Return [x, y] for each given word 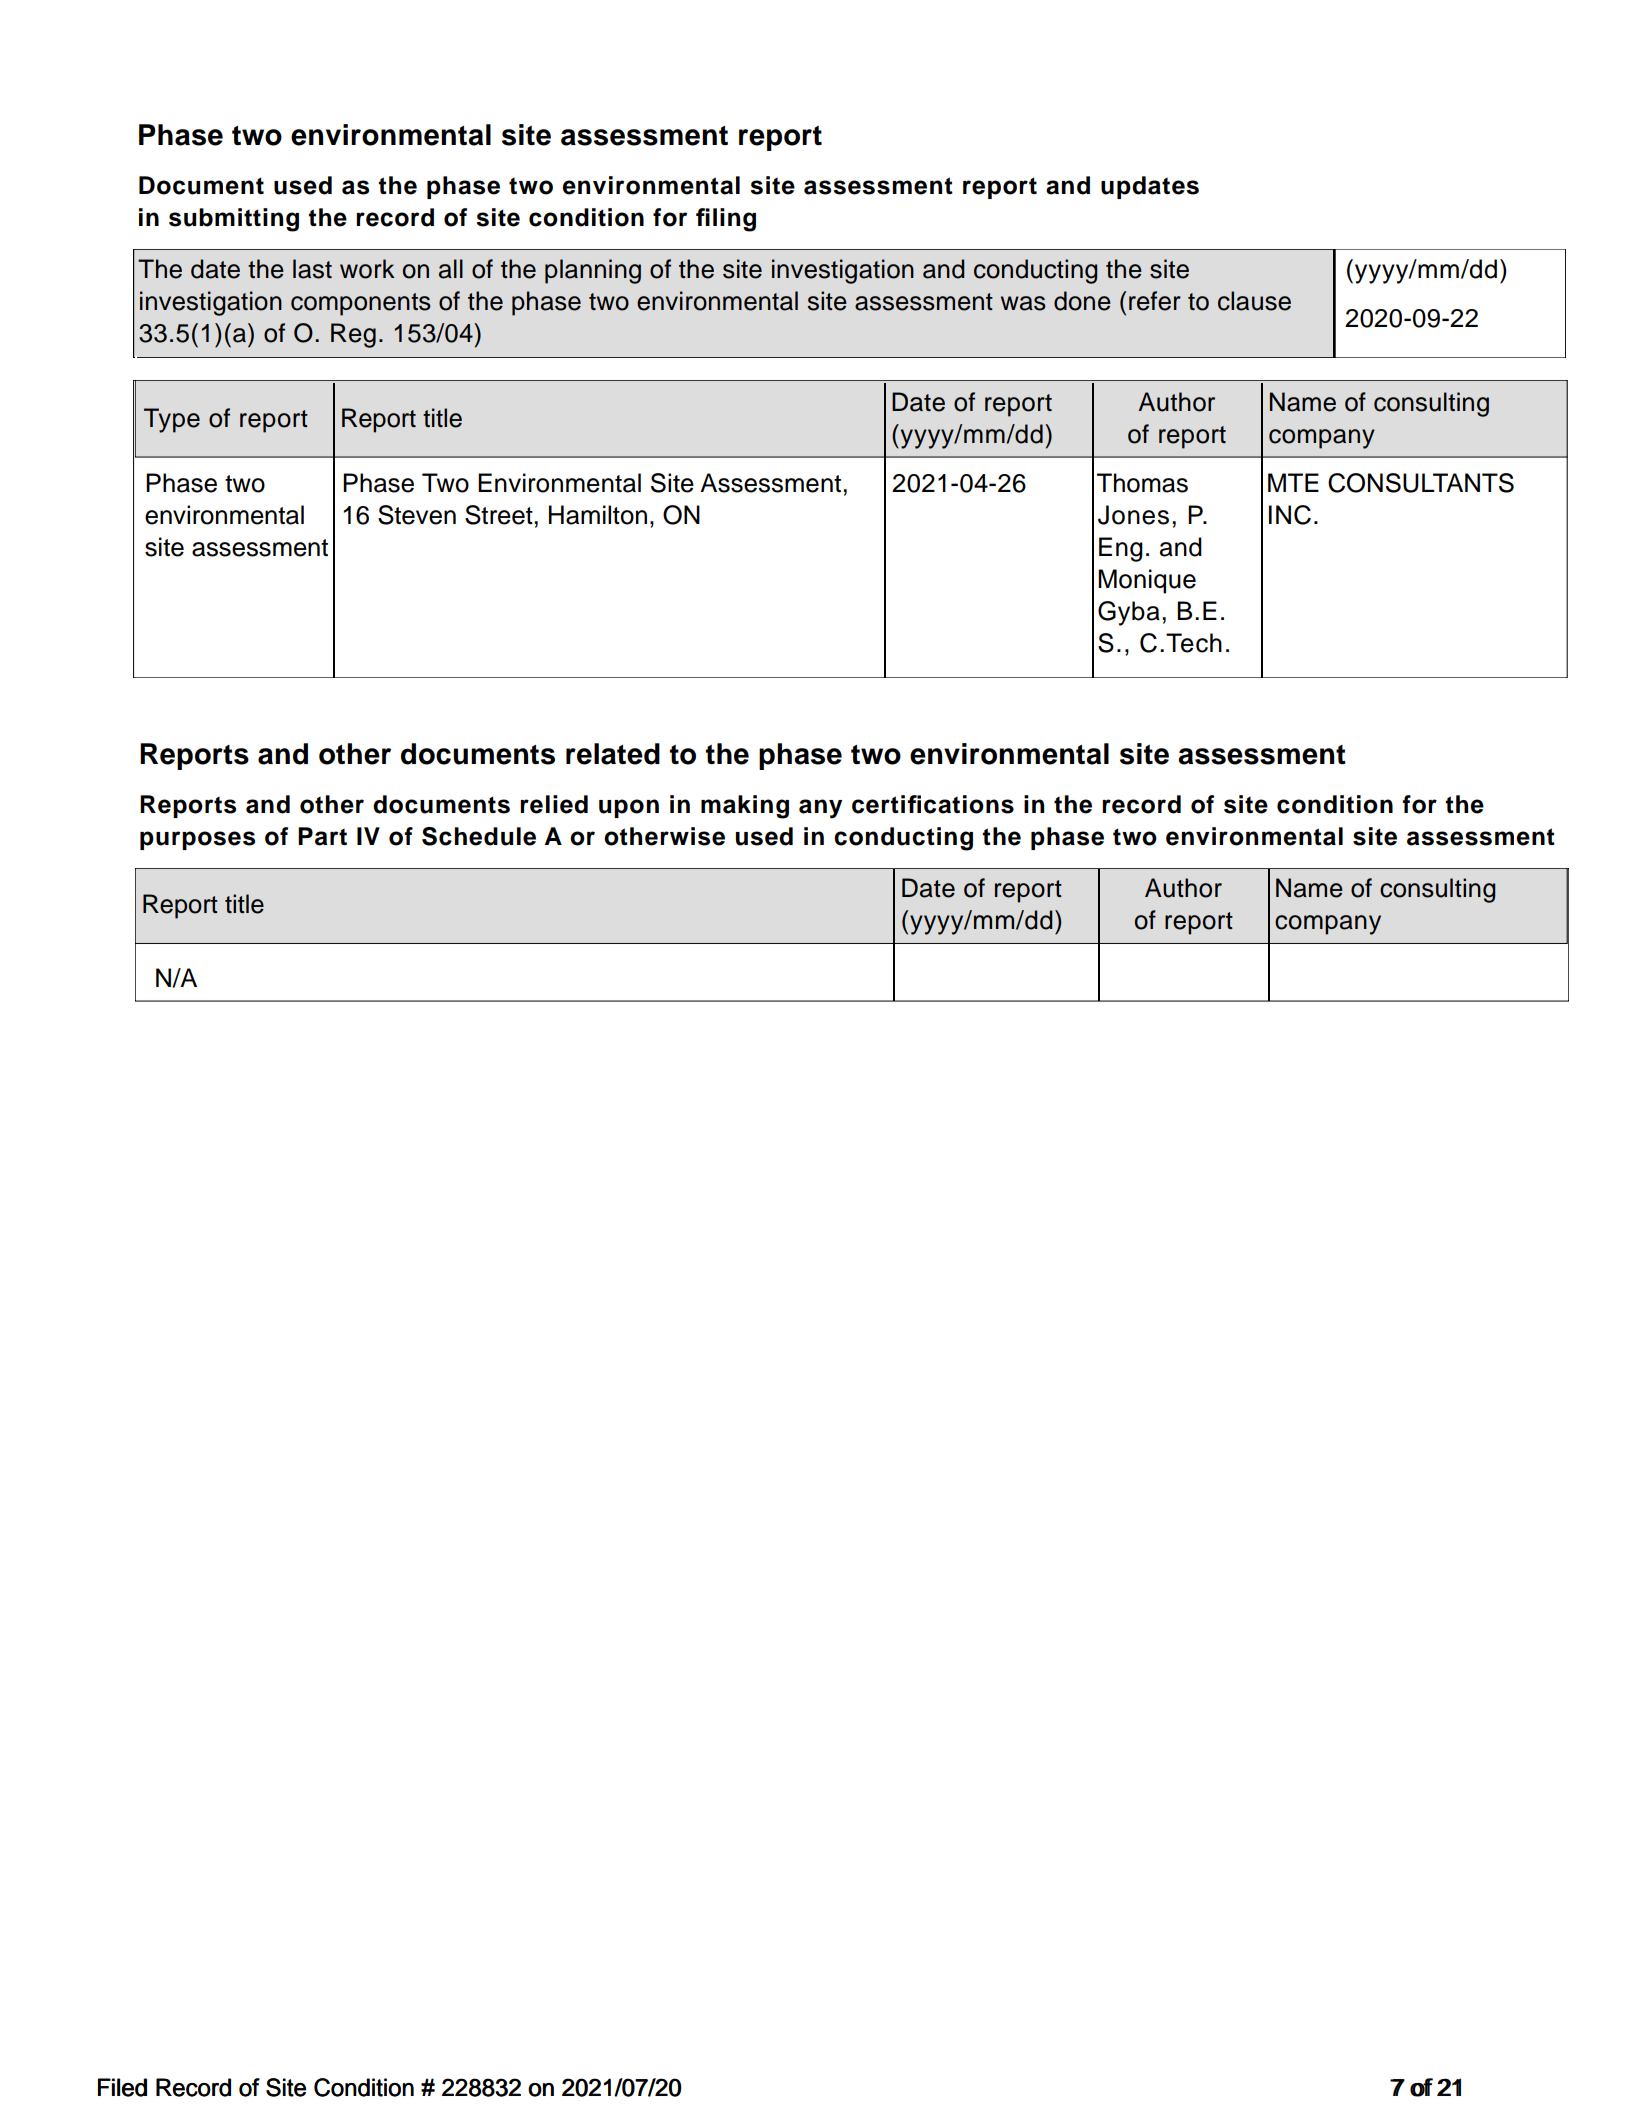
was [1023, 303]
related [613, 754]
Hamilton [598, 515]
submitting [234, 220]
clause [1254, 301]
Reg [353, 335]
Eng [1121, 549]
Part [322, 836]
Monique [1147, 581]
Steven [417, 515]
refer [1155, 301]
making [745, 807]
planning [593, 271]
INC [1290, 515]
